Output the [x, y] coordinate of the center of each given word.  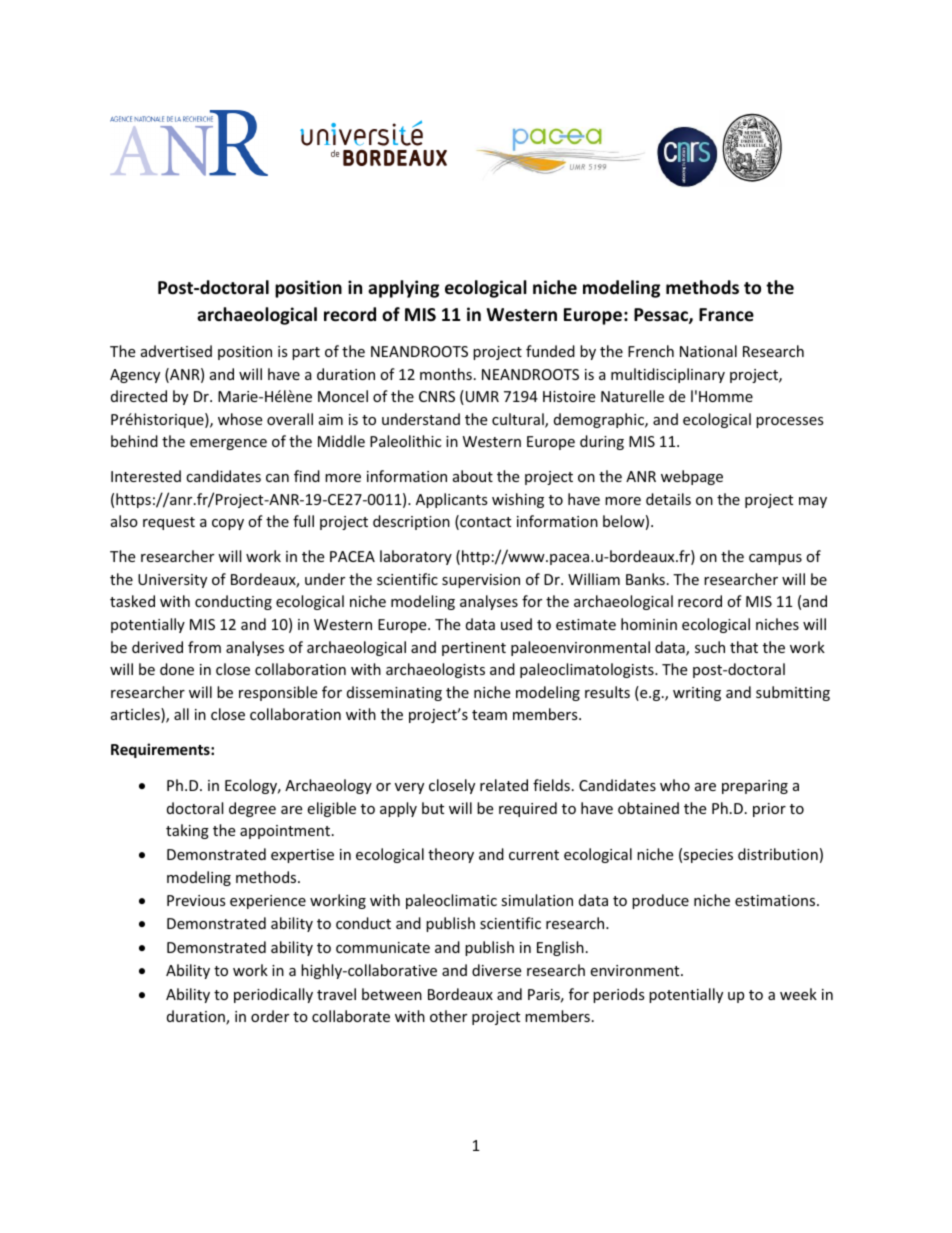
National [708, 351]
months [446, 374]
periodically [273, 995]
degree [252, 809]
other [448, 1016]
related [504, 785]
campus [775, 559]
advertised [176, 351]
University [172, 581]
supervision [481, 581]
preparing [755, 787]
